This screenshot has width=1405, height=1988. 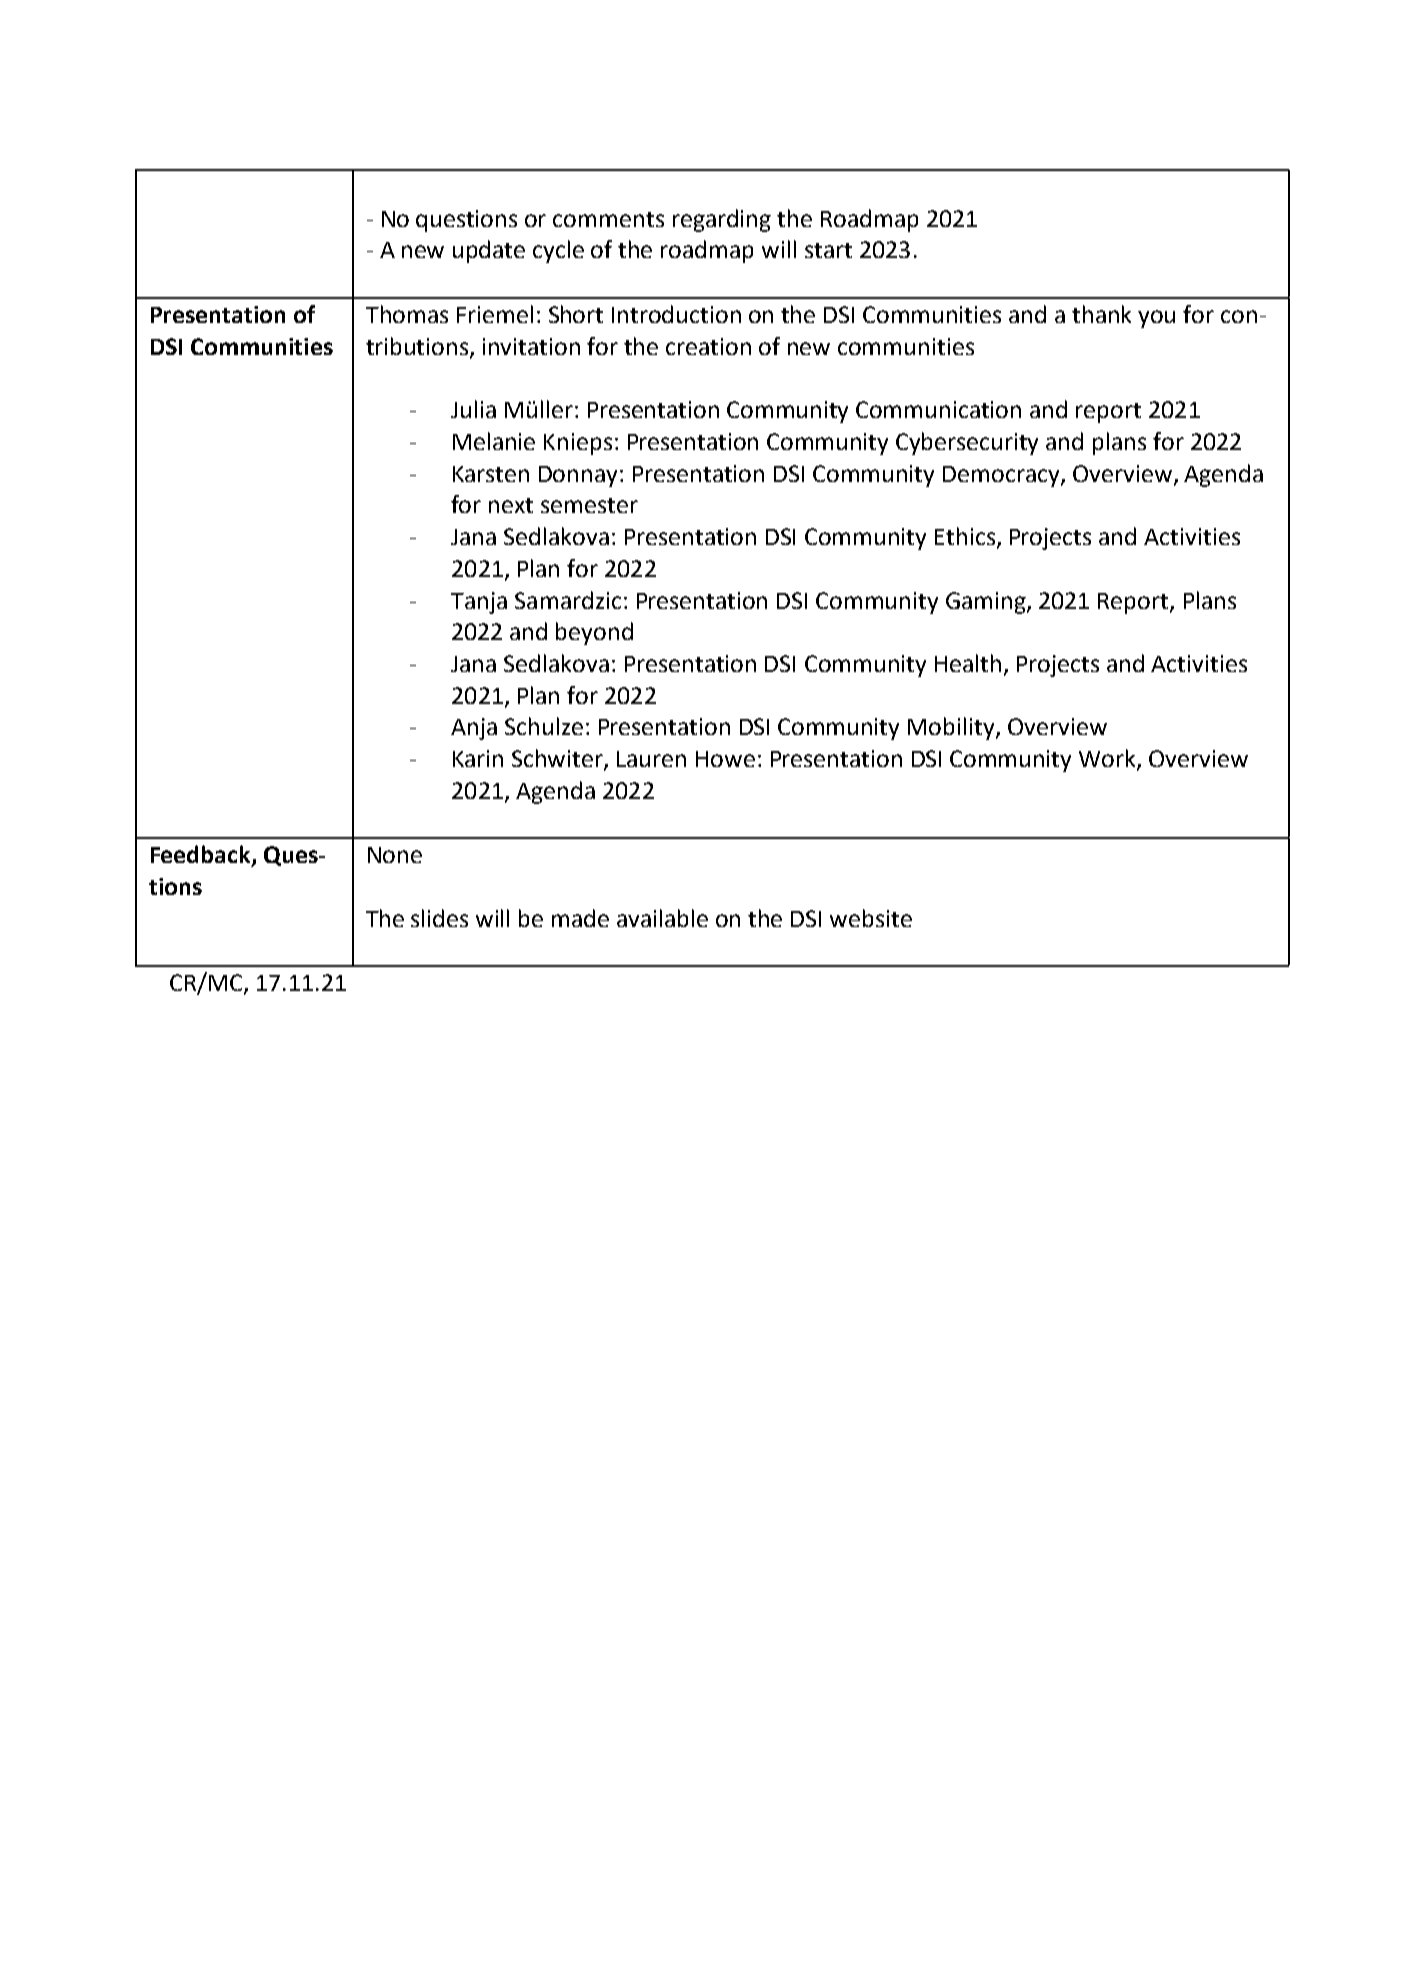 What do you see at coordinates (544, 726) in the screenshot?
I see `Schulze` at bounding box center [544, 726].
